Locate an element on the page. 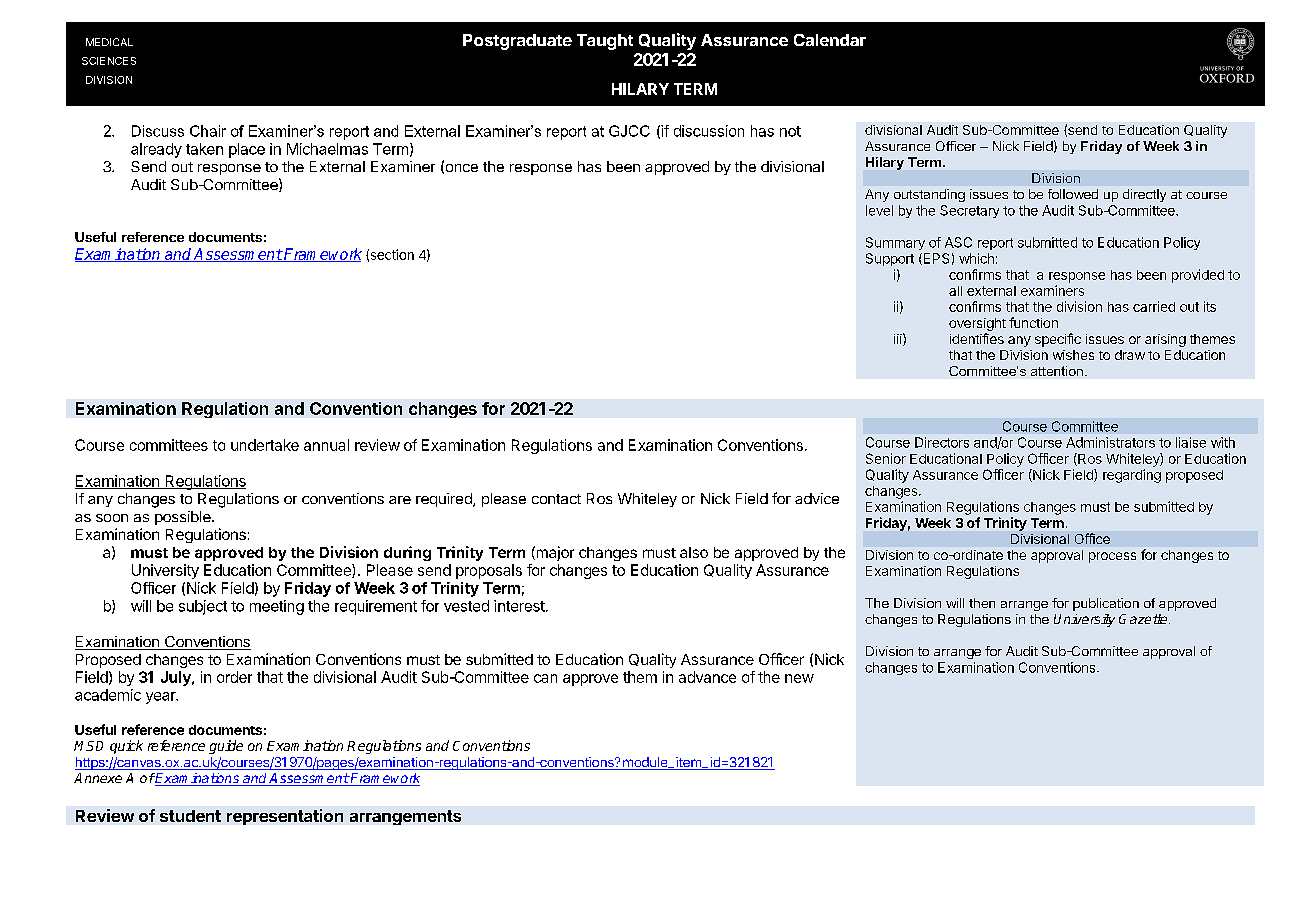 The image size is (1308, 924). student is located at coordinates (190, 816).
